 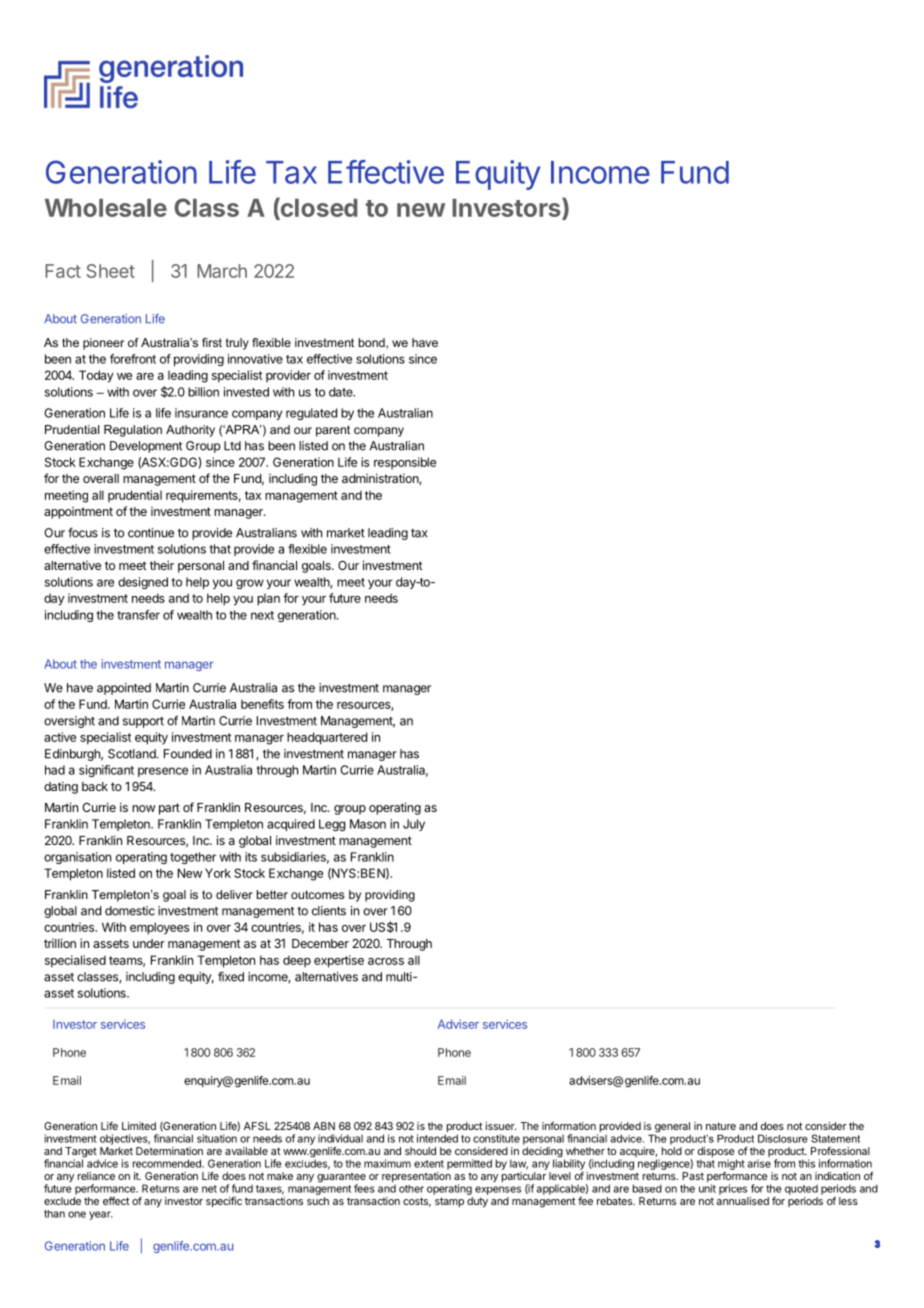 I want to click on Wholesale, so click(x=106, y=207).
